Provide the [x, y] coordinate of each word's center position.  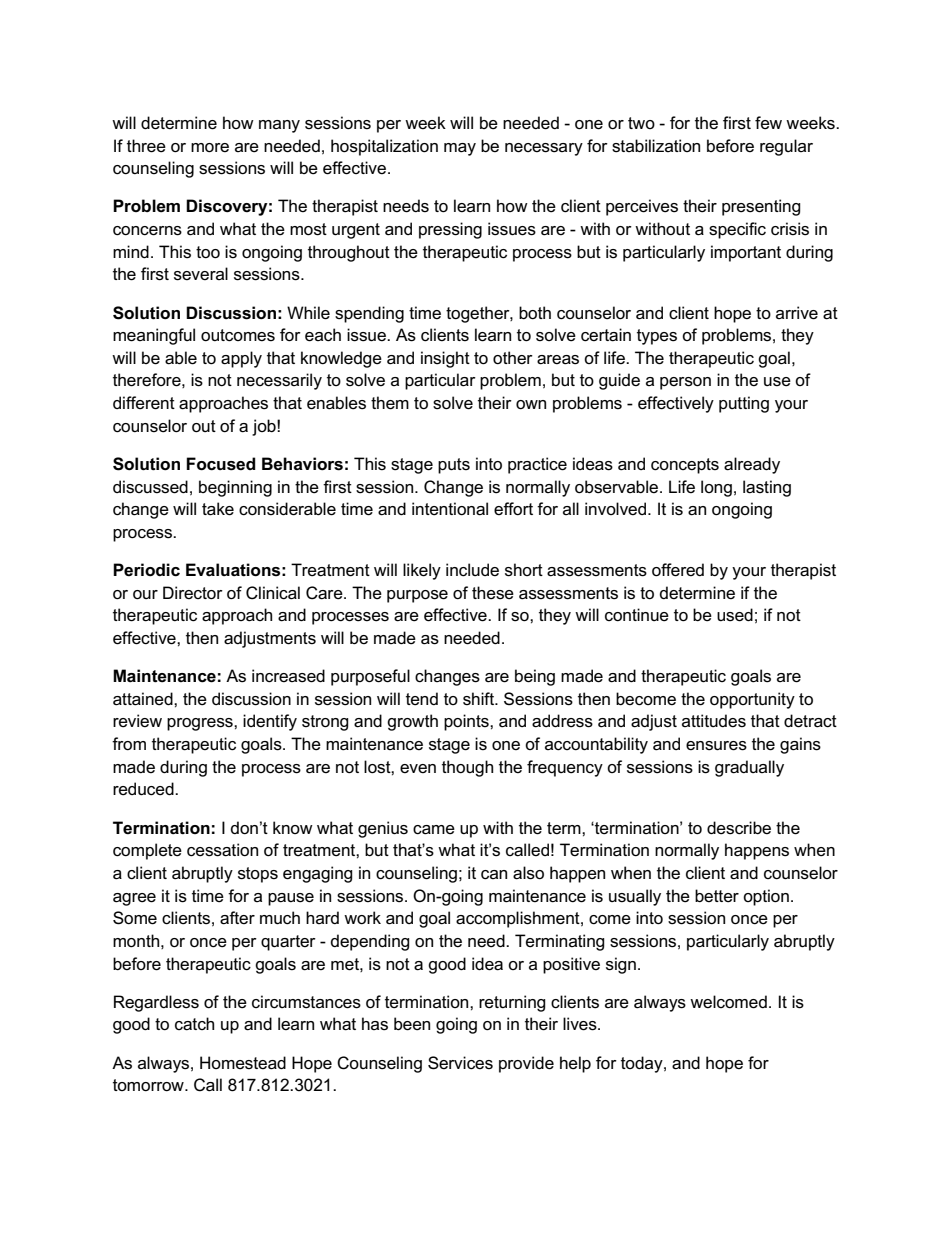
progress [201, 724]
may [460, 149]
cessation [222, 850]
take [218, 509]
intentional [450, 509]
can [494, 875]
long [716, 488]
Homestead [243, 1063]
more [210, 148]
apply [241, 359]
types [657, 337]
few [768, 123]
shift [479, 699]
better [717, 896]
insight [445, 359]
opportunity [752, 700]
